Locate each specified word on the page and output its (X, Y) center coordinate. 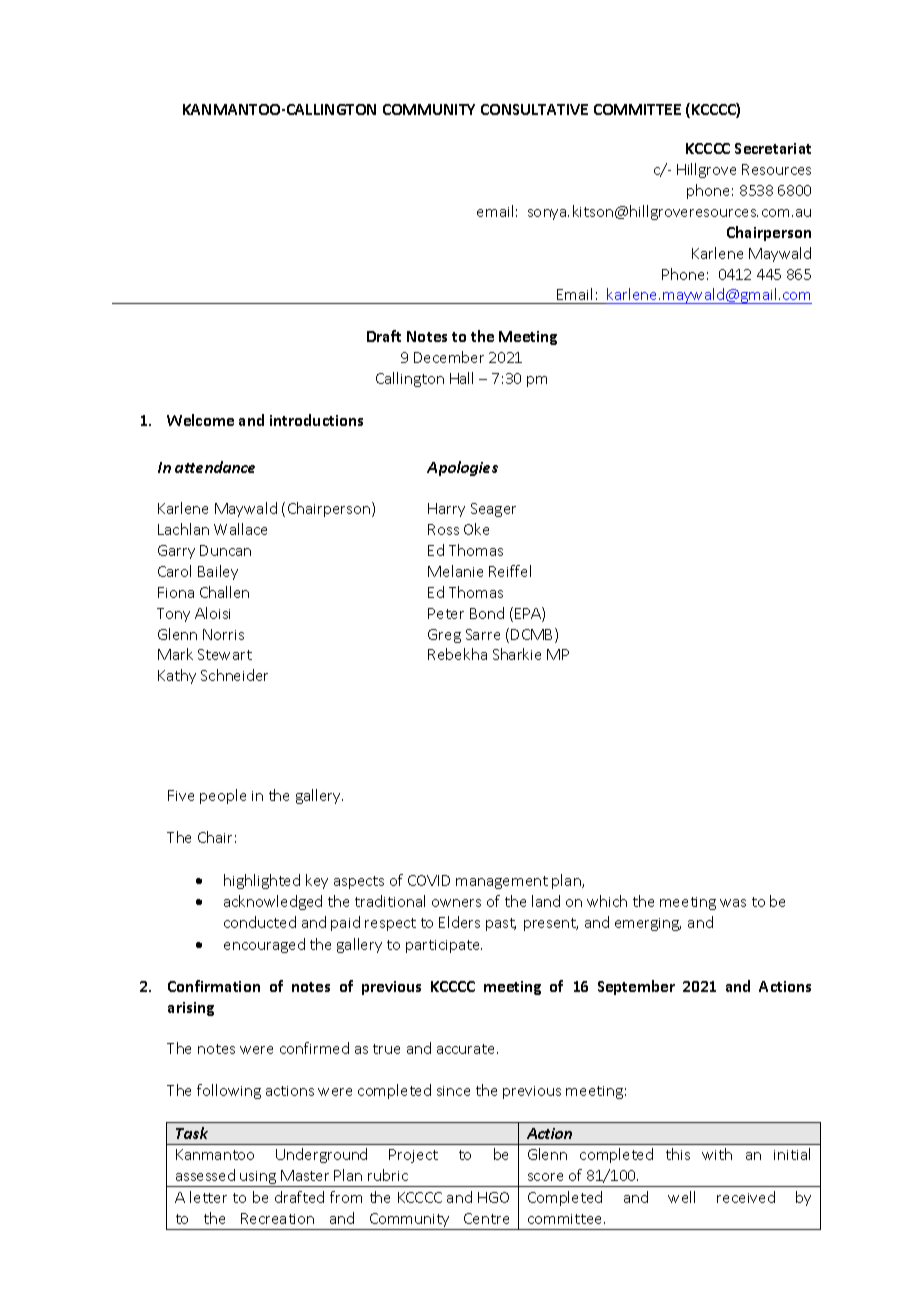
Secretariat (773, 148)
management (502, 882)
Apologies (462, 468)
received (746, 1197)
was (733, 903)
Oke (476, 529)
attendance (215, 467)
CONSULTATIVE (534, 109)
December (449, 357)
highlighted (262, 881)
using (258, 1179)
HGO (493, 1197)
